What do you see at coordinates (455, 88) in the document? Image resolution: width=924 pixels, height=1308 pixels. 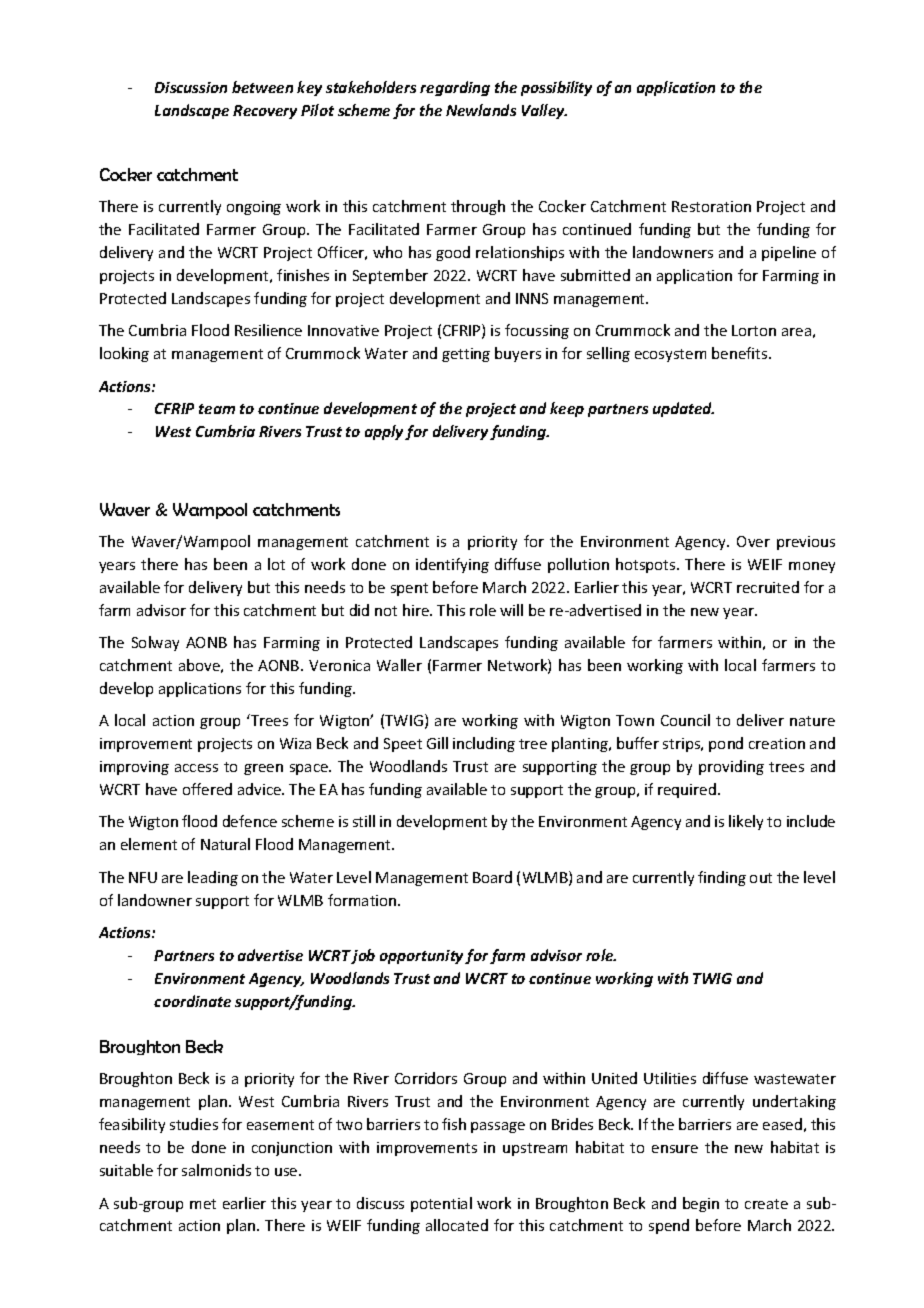 I see `regarding` at bounding box center [455, 88].
